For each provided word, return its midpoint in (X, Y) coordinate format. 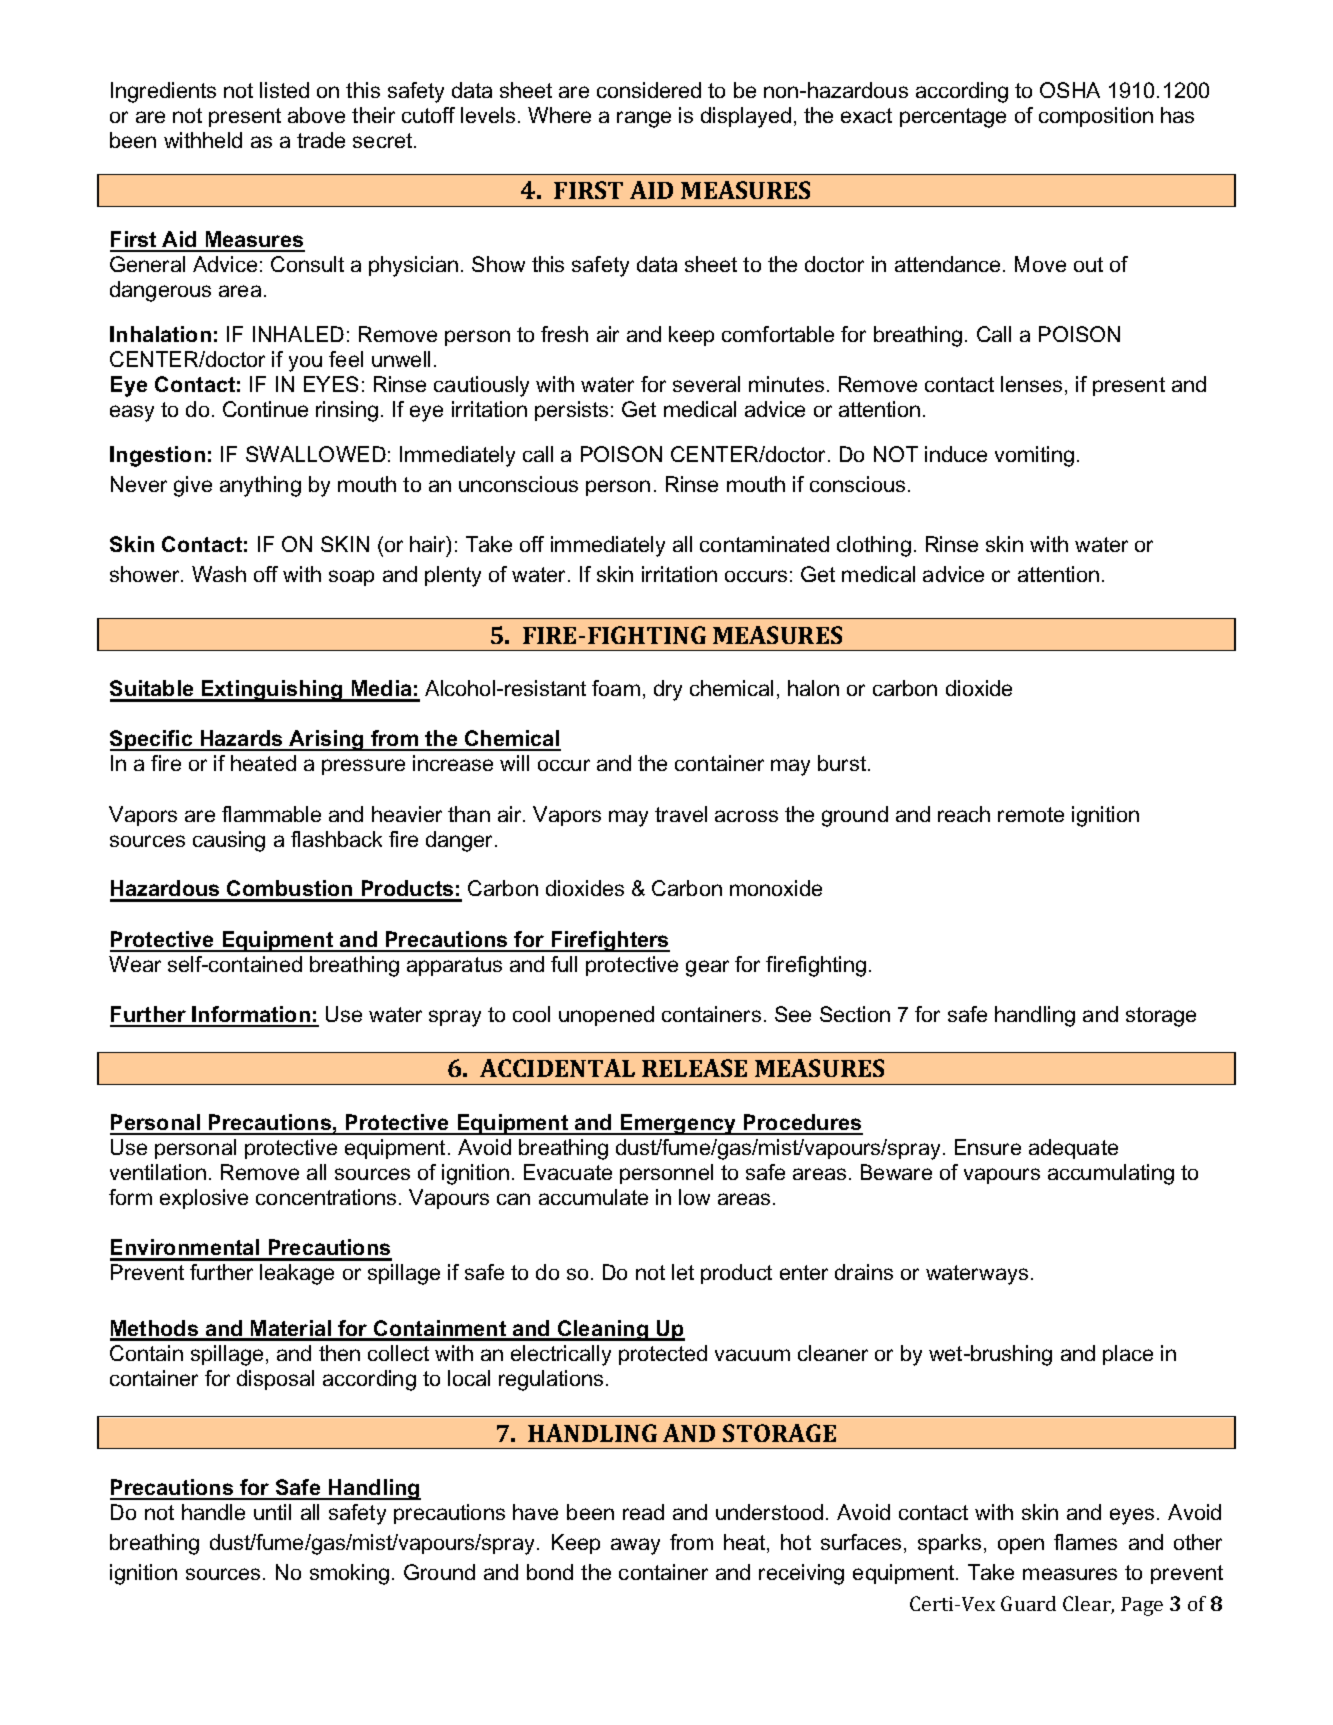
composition (1096, 117)
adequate (1073, 1149)
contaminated (764, 544)
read (643, 1512)
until (272, 1512)
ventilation (158, 1172)
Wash (219, 574)
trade (321, 140)
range (644, 119)
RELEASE (694, 1068)
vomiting (1034, 456)
